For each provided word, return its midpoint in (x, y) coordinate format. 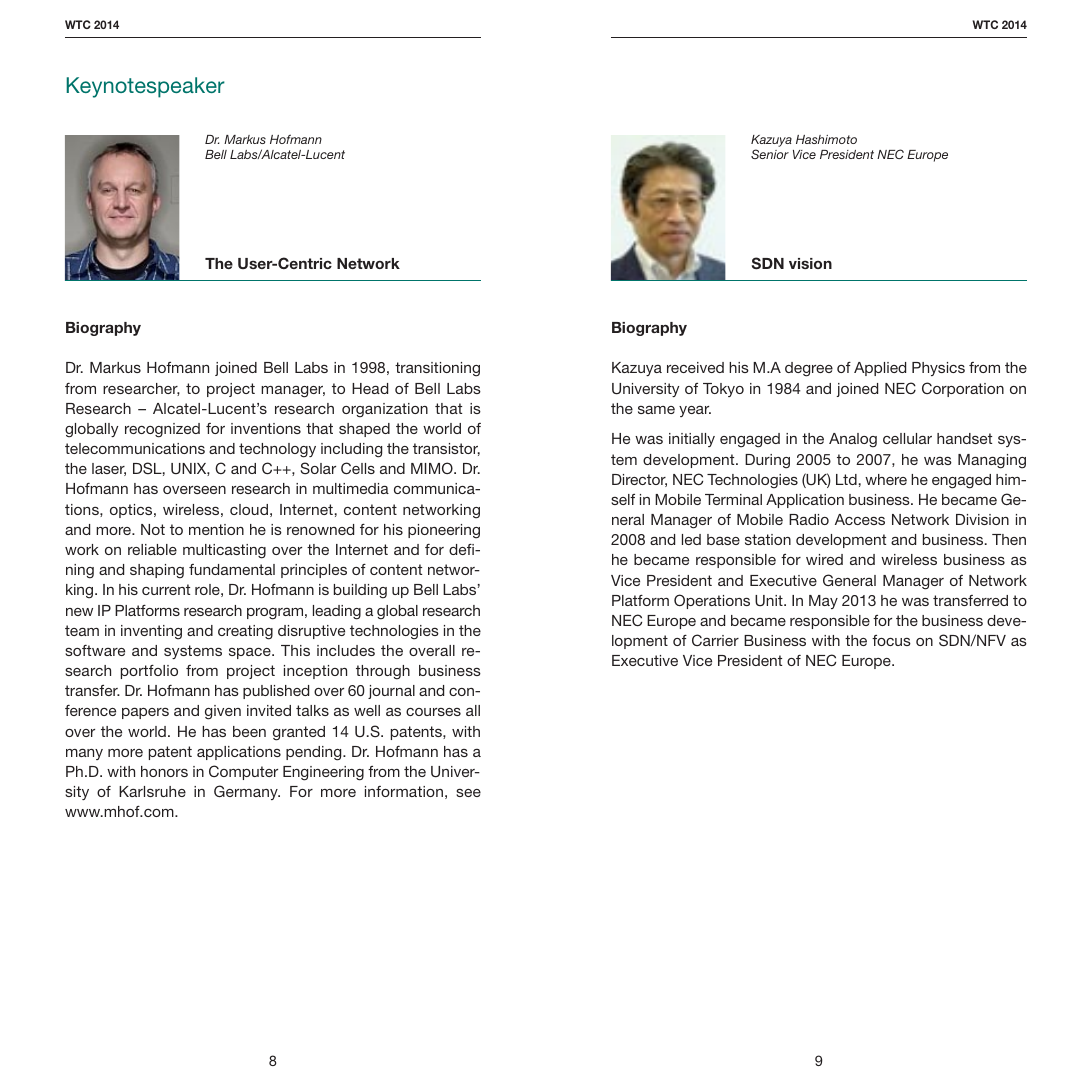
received (695, 367)
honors (164, 771)
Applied (880, 369)
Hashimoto (826, 139)
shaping (157, 571)
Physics (938, 369)
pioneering (444, 531)
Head (370, 388)
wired (824, 559)
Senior (770, 154)
